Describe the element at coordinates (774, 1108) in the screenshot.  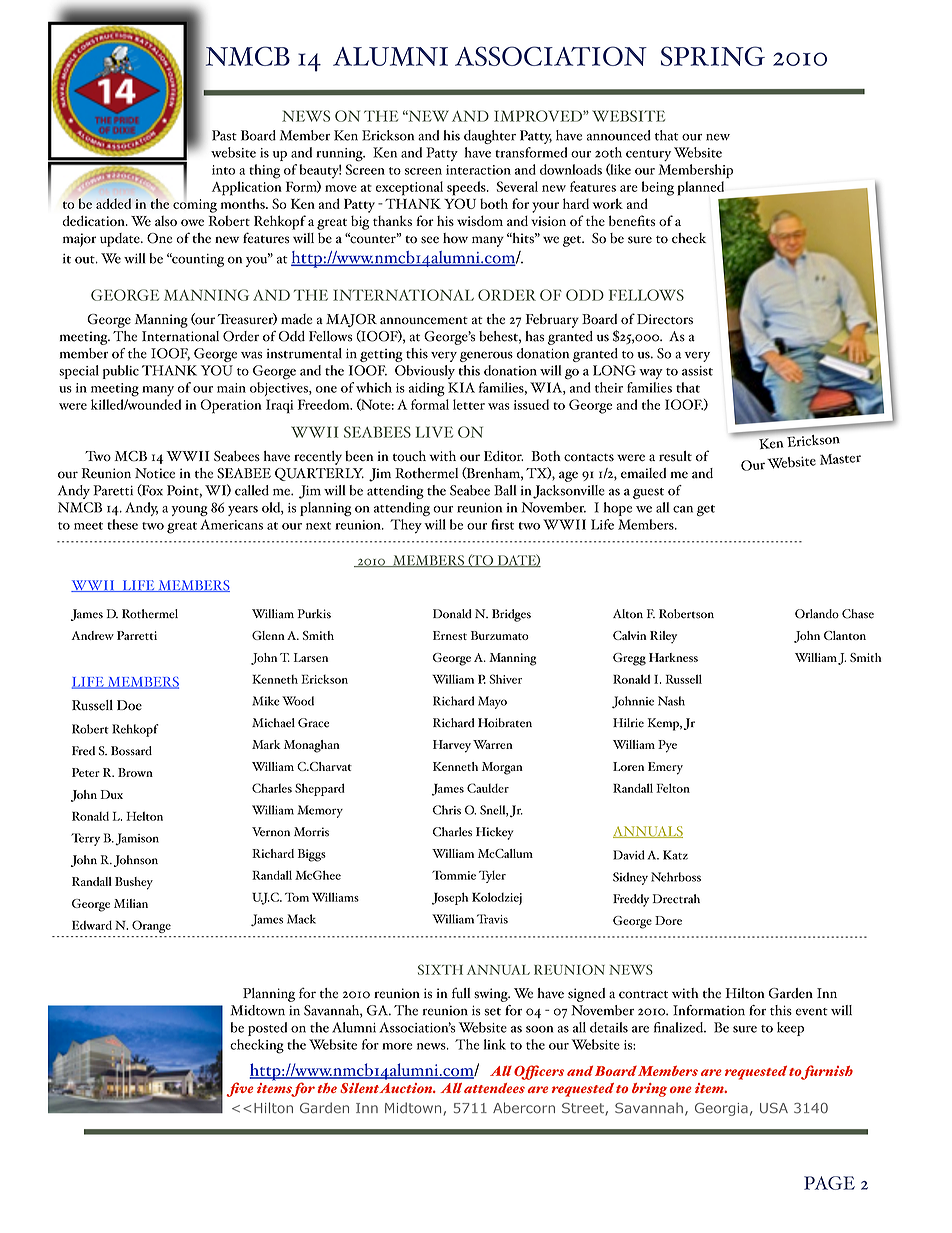
I see `USA` at that location.
